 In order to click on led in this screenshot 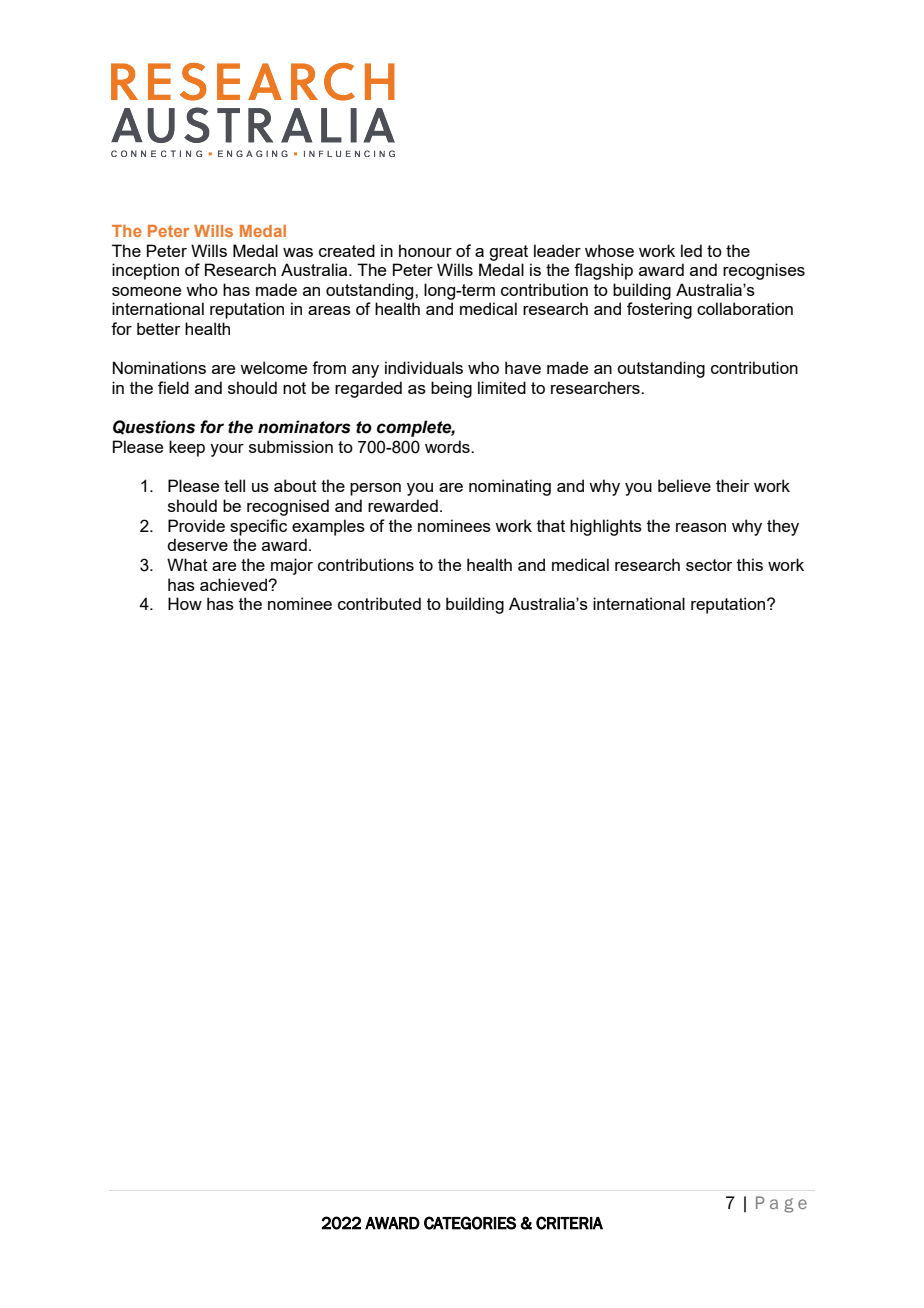, I will do `click(691, 250)`.
